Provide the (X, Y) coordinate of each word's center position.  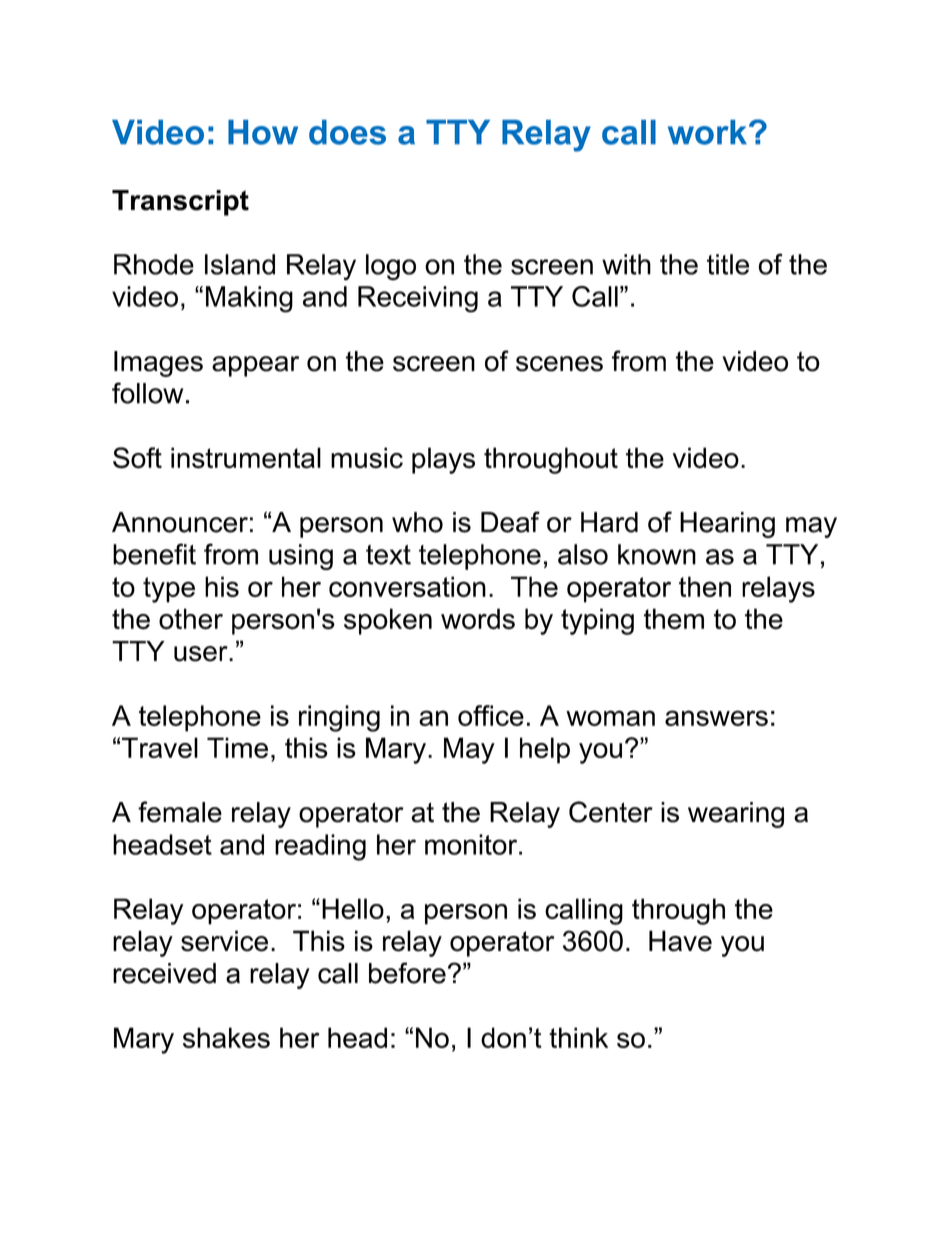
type (169, 590)
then (705, 586)
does (347, 132)
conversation (407, 586)
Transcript (180, 203)
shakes (226, 1037)
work (707, 132)
